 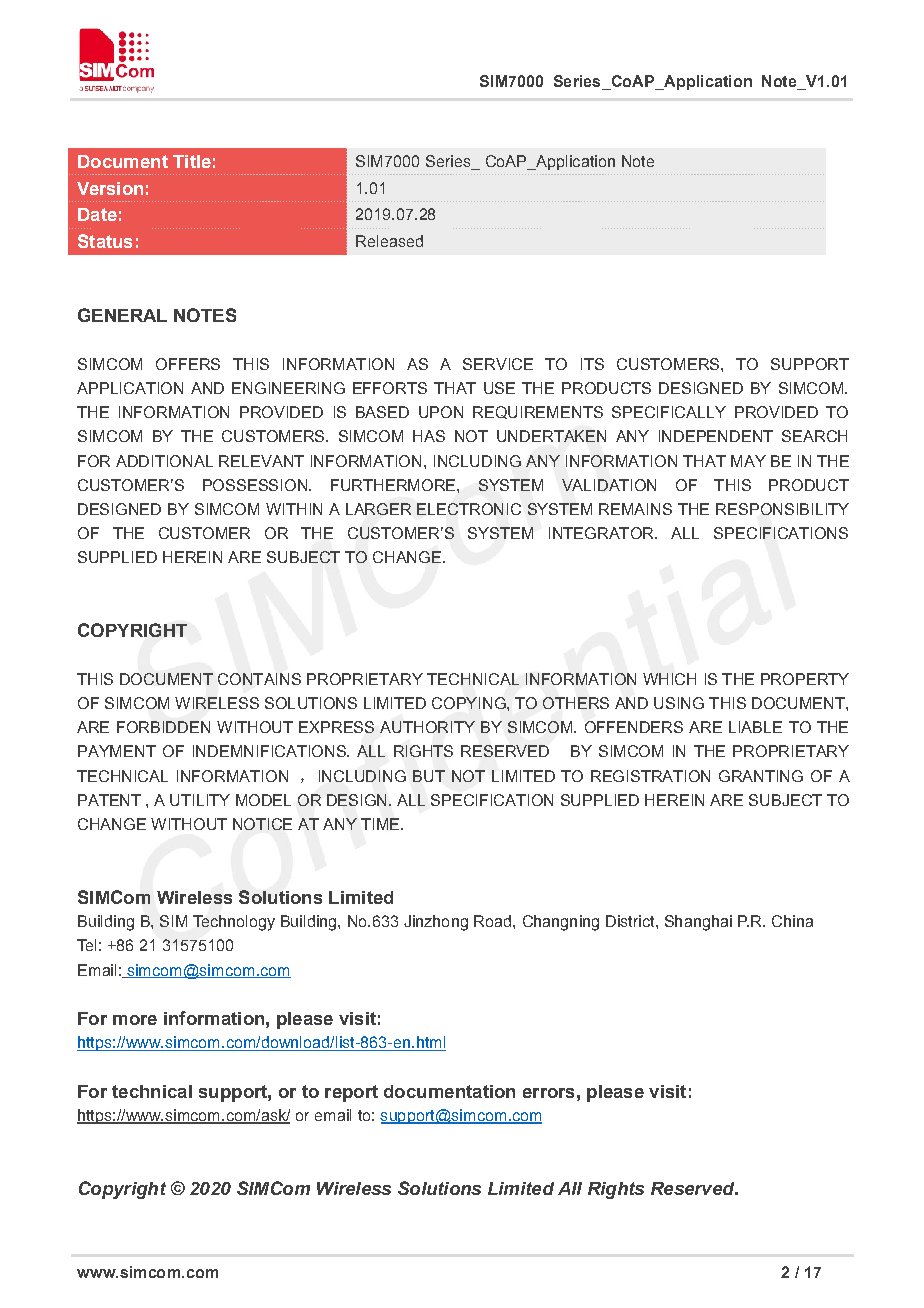 I want to click on Released, so click(x=389, y=241).
